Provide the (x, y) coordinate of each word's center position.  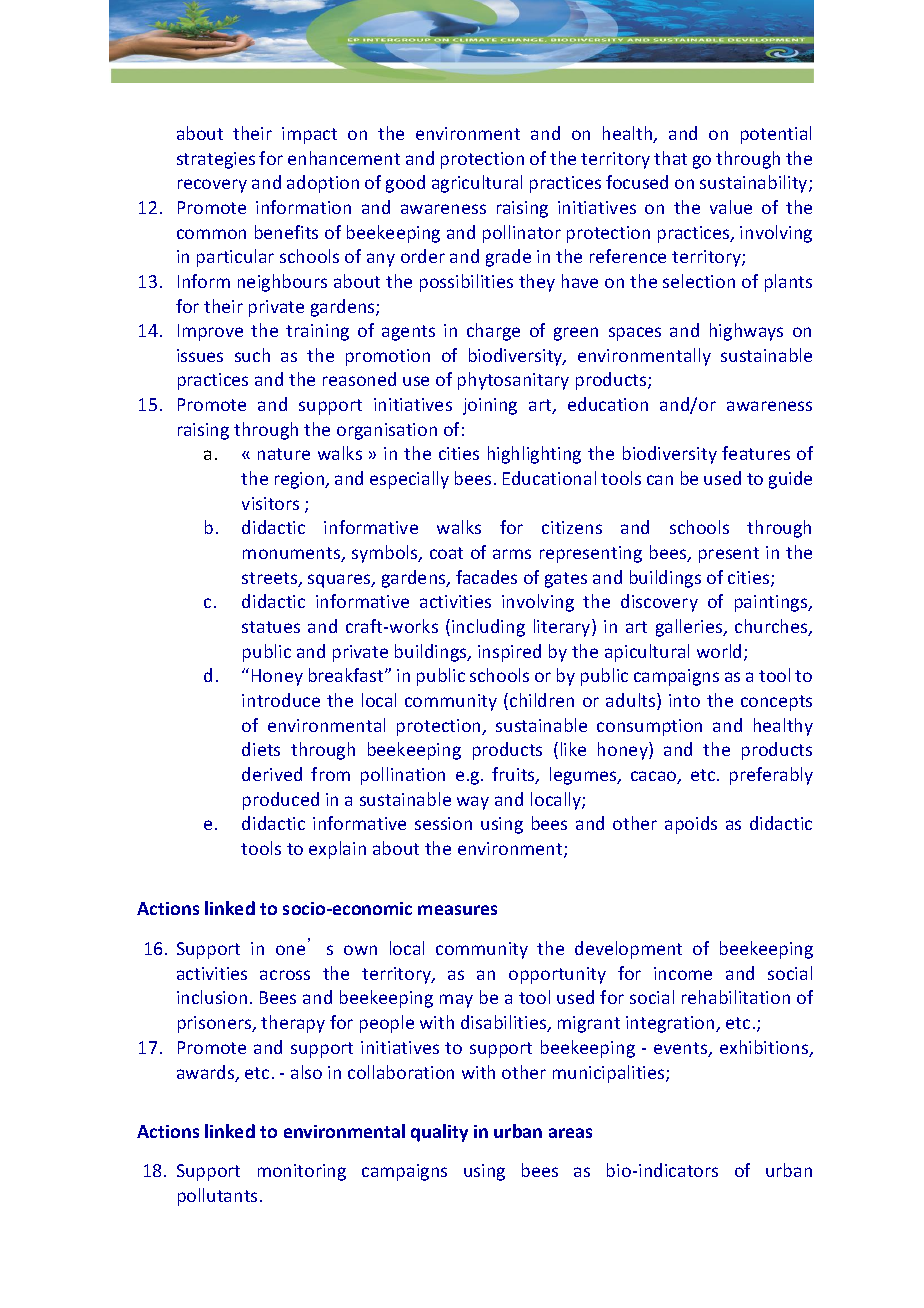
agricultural (477, 184)
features (756, 453)
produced (281, 801)
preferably (771, 776)
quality (439, 1133)
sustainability (755, 184)
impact (309, 135)
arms (512, 554)
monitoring (302, 1172)
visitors (270, 503)
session (443, 823)
